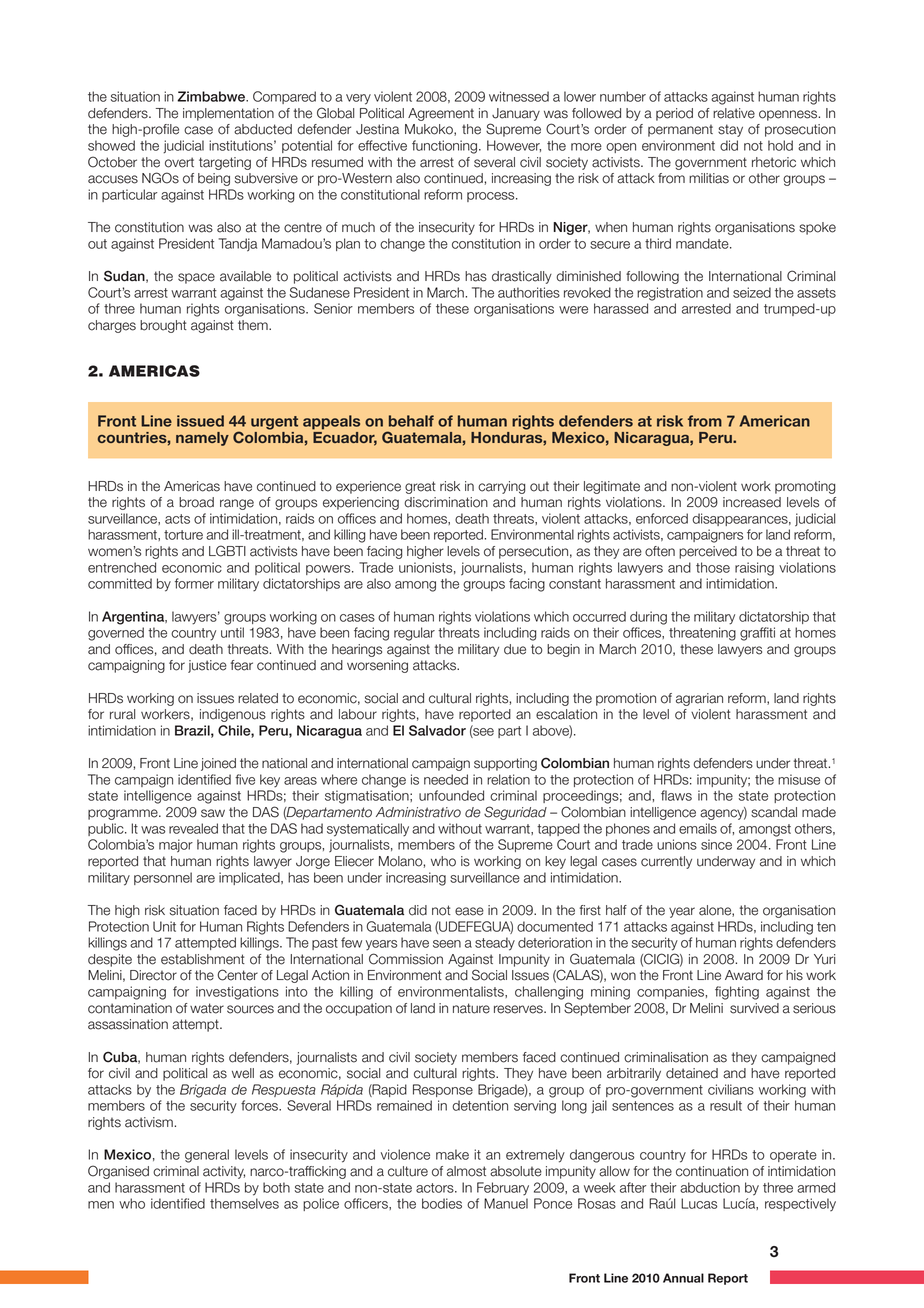 This document has width=924, height=1308. What do you see at coordinates (502, 487) in the document?
I see `carrying` at bounding box center [502, 487].
